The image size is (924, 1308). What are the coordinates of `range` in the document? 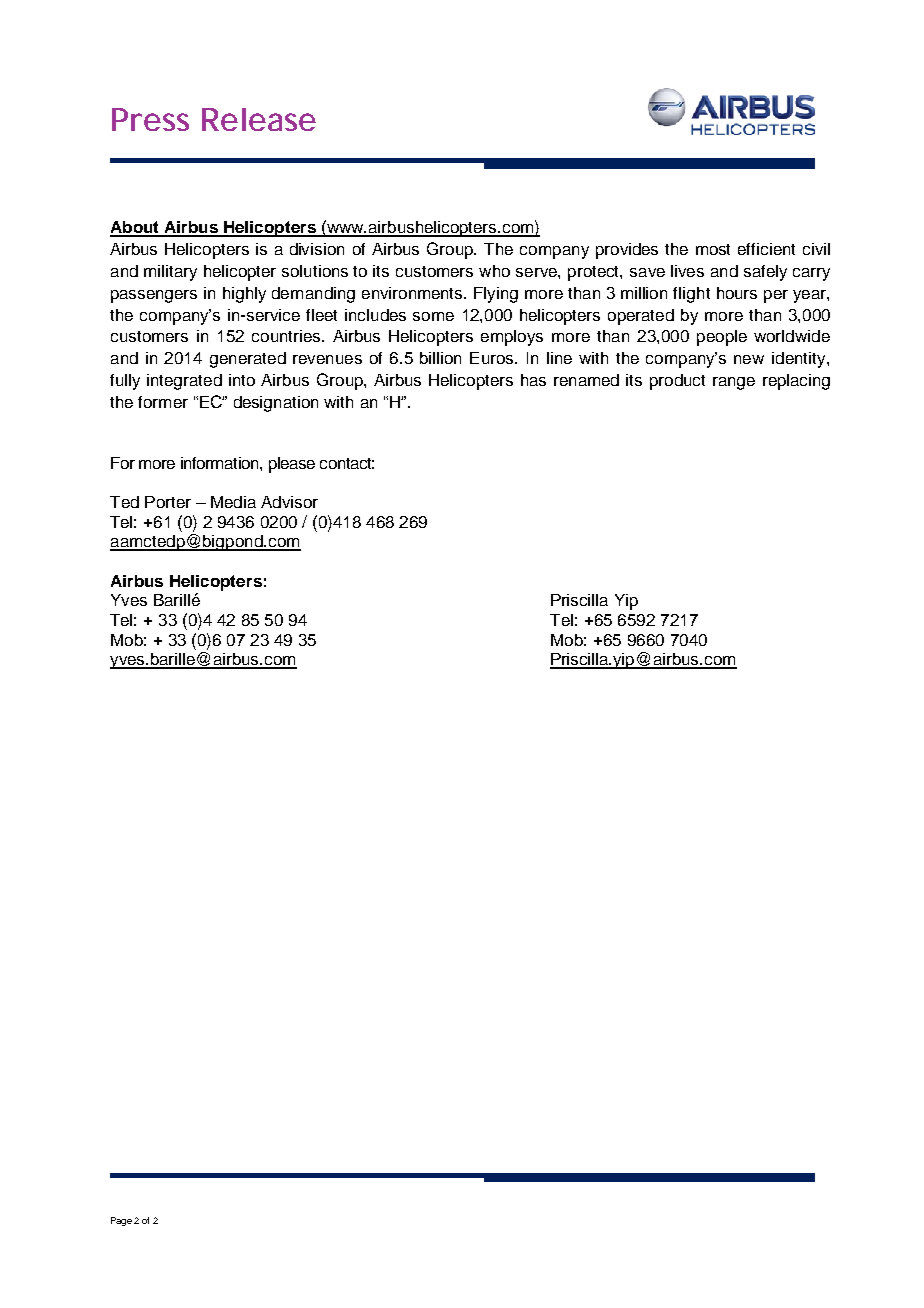 It's located at (734, 383).
